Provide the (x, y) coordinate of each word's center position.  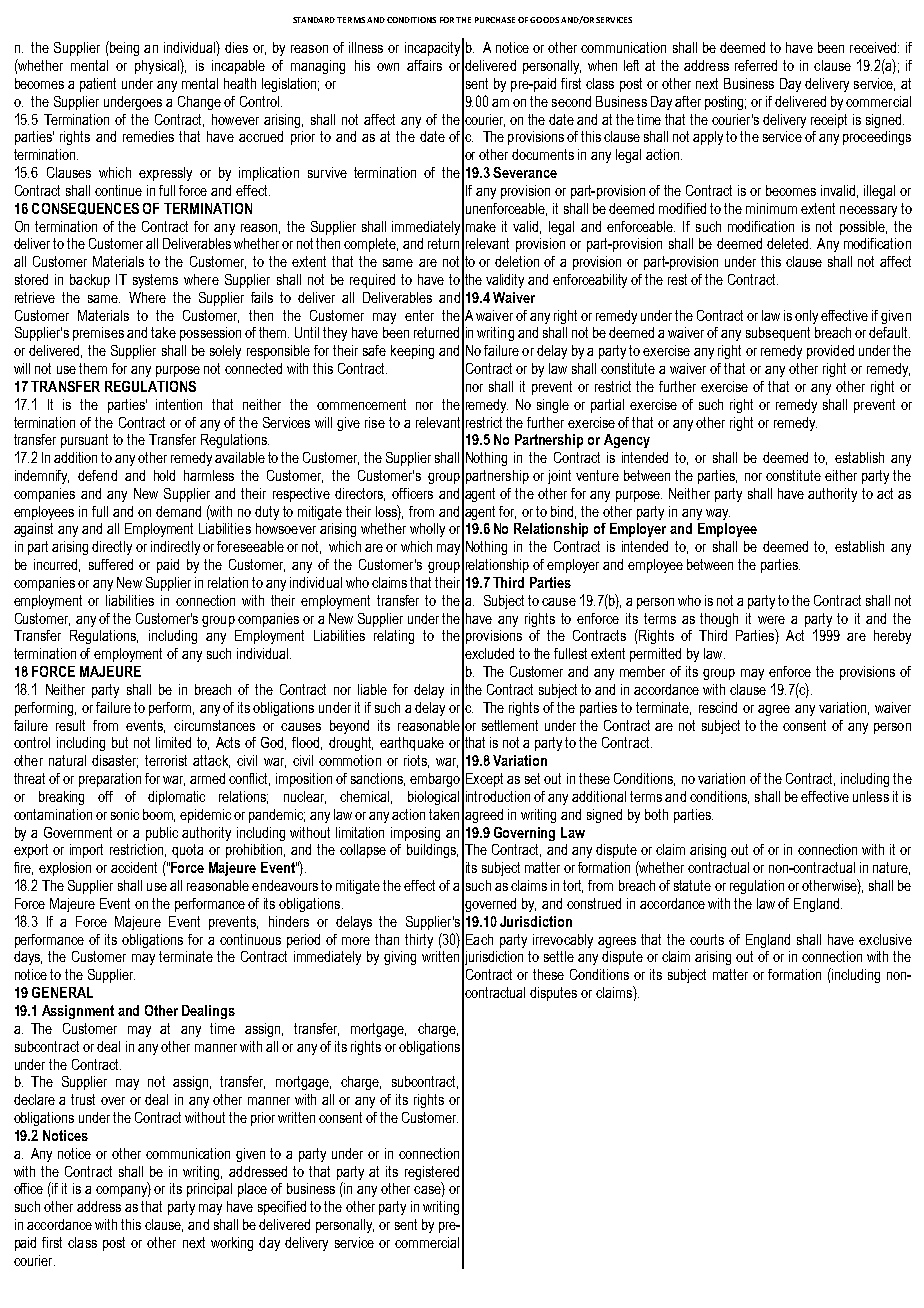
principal (209, 1190)
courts (707, 939)
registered (432, 1173)
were (771, 620)
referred (756, 65)
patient (98, 85)
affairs (424, 65)
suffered (111, 564)
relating (394, 637)
